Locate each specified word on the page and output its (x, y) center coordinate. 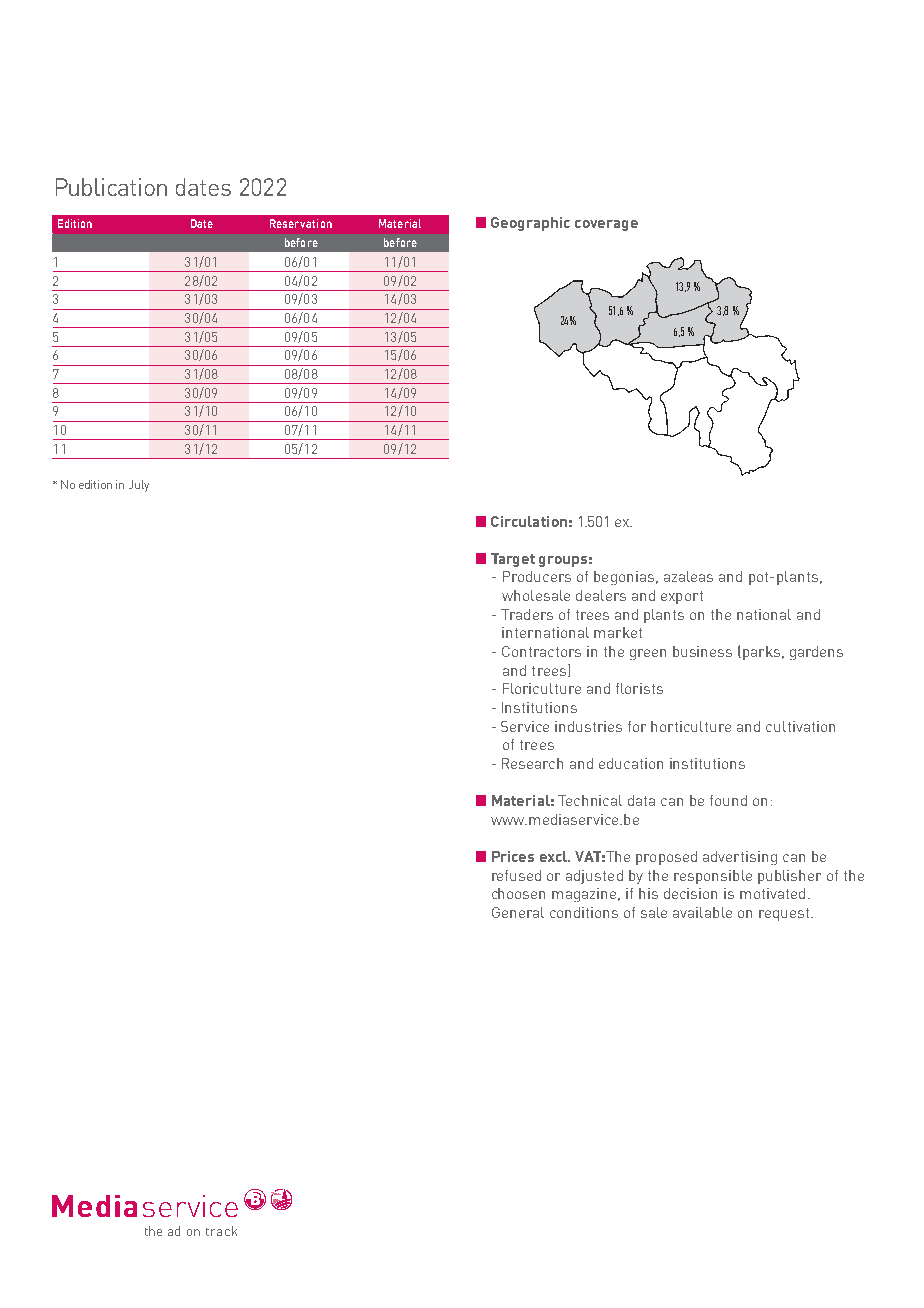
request (785, 914)
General (518, 912)
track (221, 1231)
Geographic (530, 224)
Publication (111, 187)
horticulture (691, 726)
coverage (606, 225)
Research (532, 763)
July (139, 486)
